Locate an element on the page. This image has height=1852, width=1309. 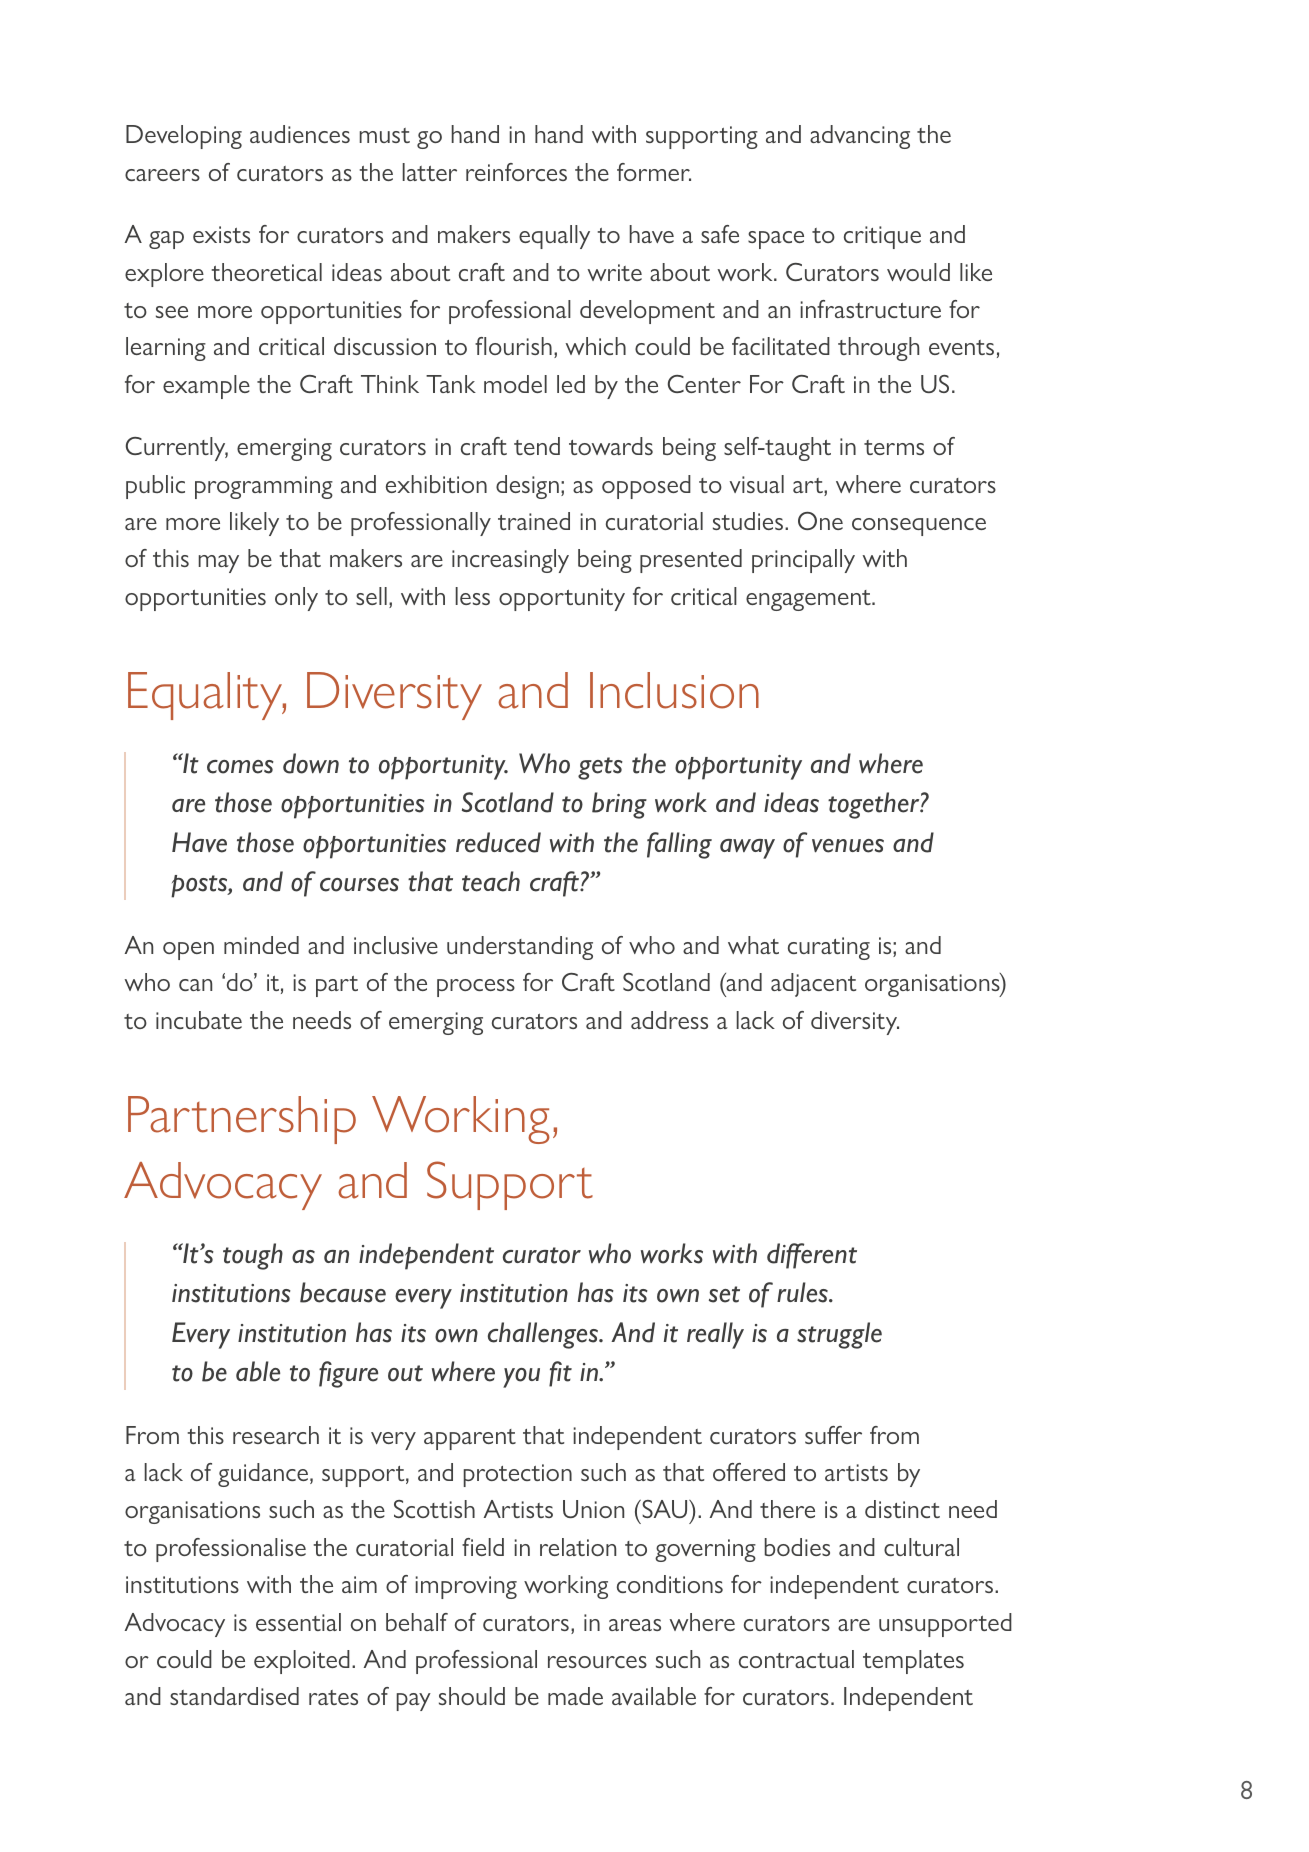
One is located at coordinates (820, 521).
